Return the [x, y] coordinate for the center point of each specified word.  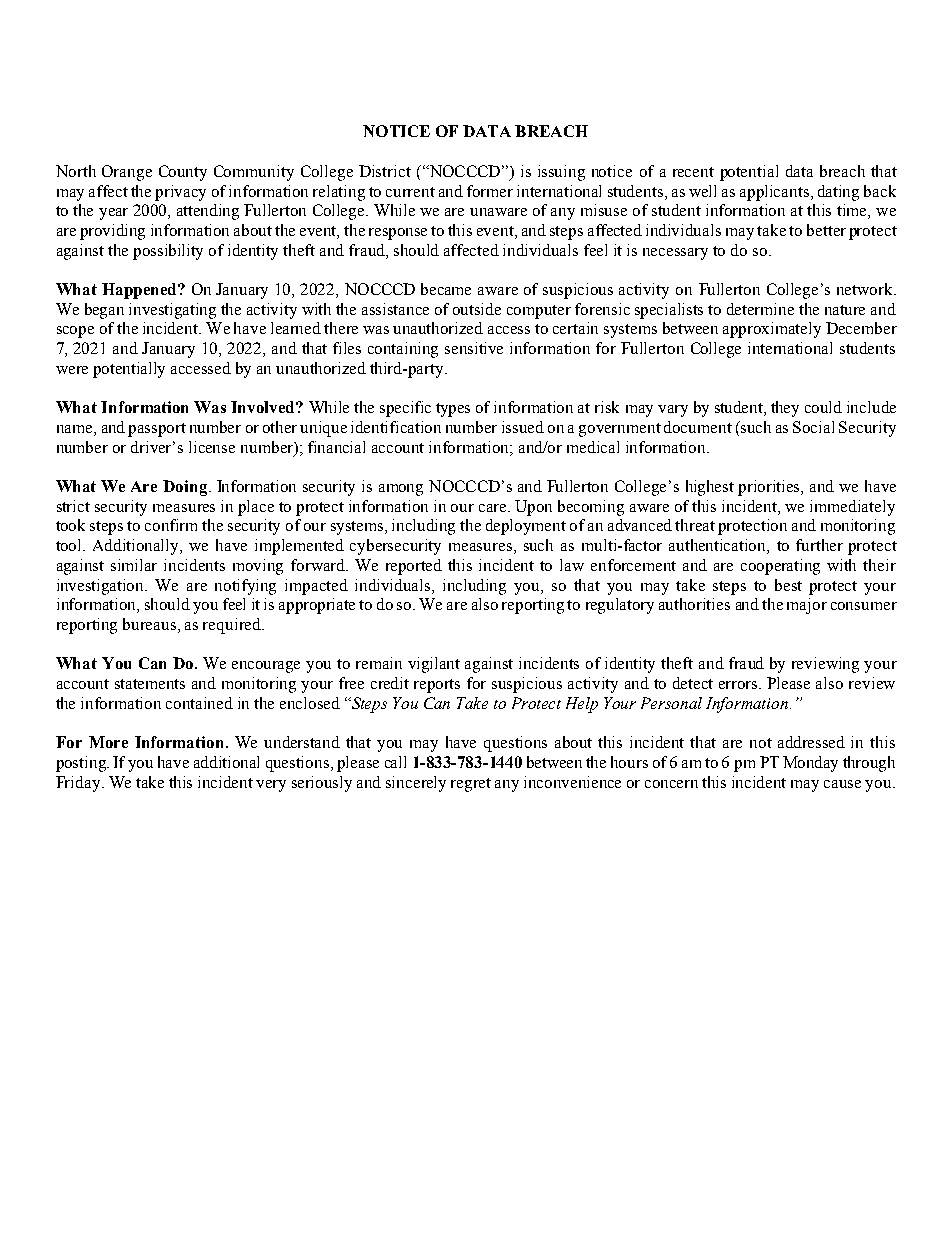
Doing [186, 488]
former [490, 191]
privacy [180, 193]
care [494, 508]
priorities [770, 488]
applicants [776, 193]
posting [82, 764]
